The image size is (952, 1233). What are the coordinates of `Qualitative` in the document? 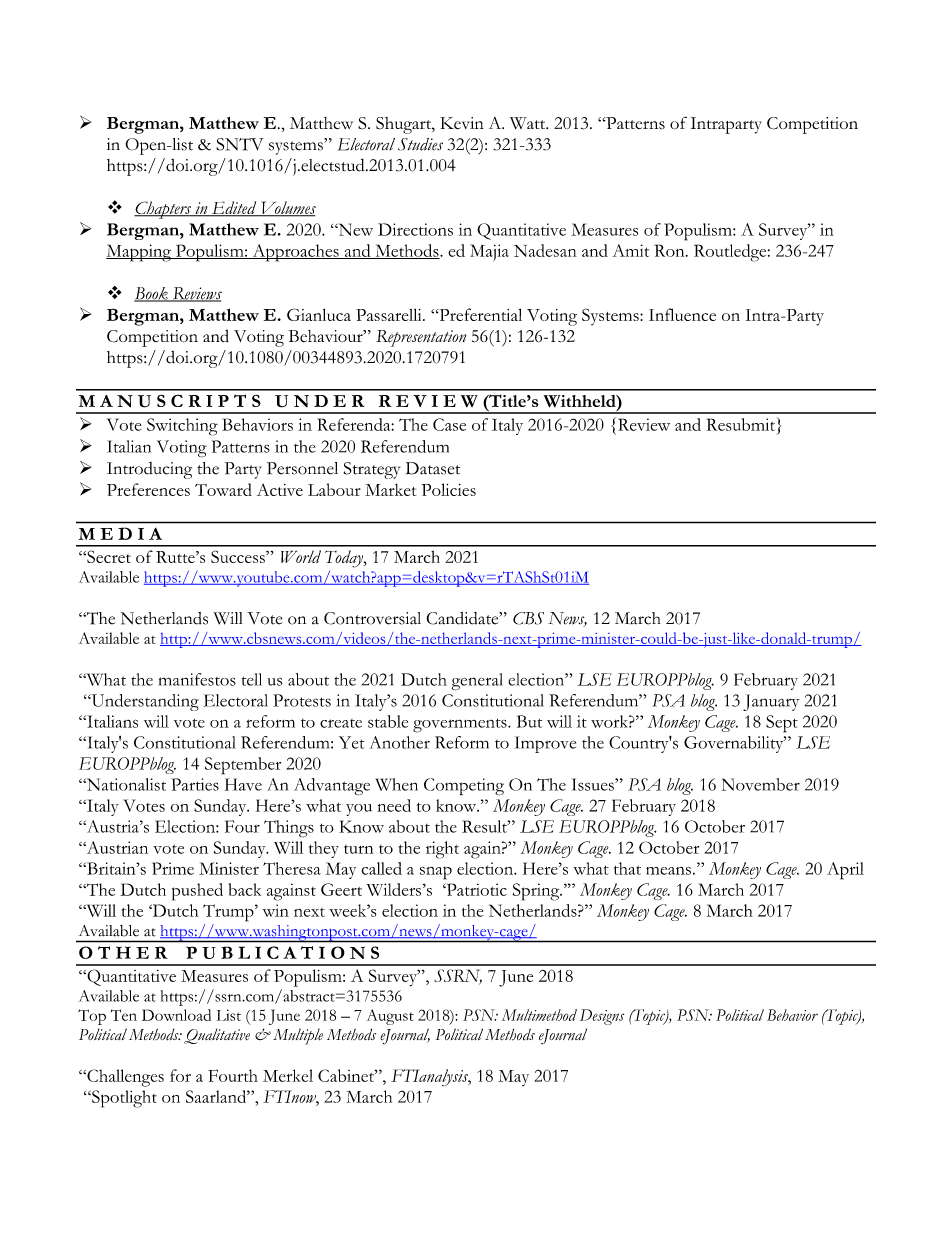 It's located at (217, 1036).
